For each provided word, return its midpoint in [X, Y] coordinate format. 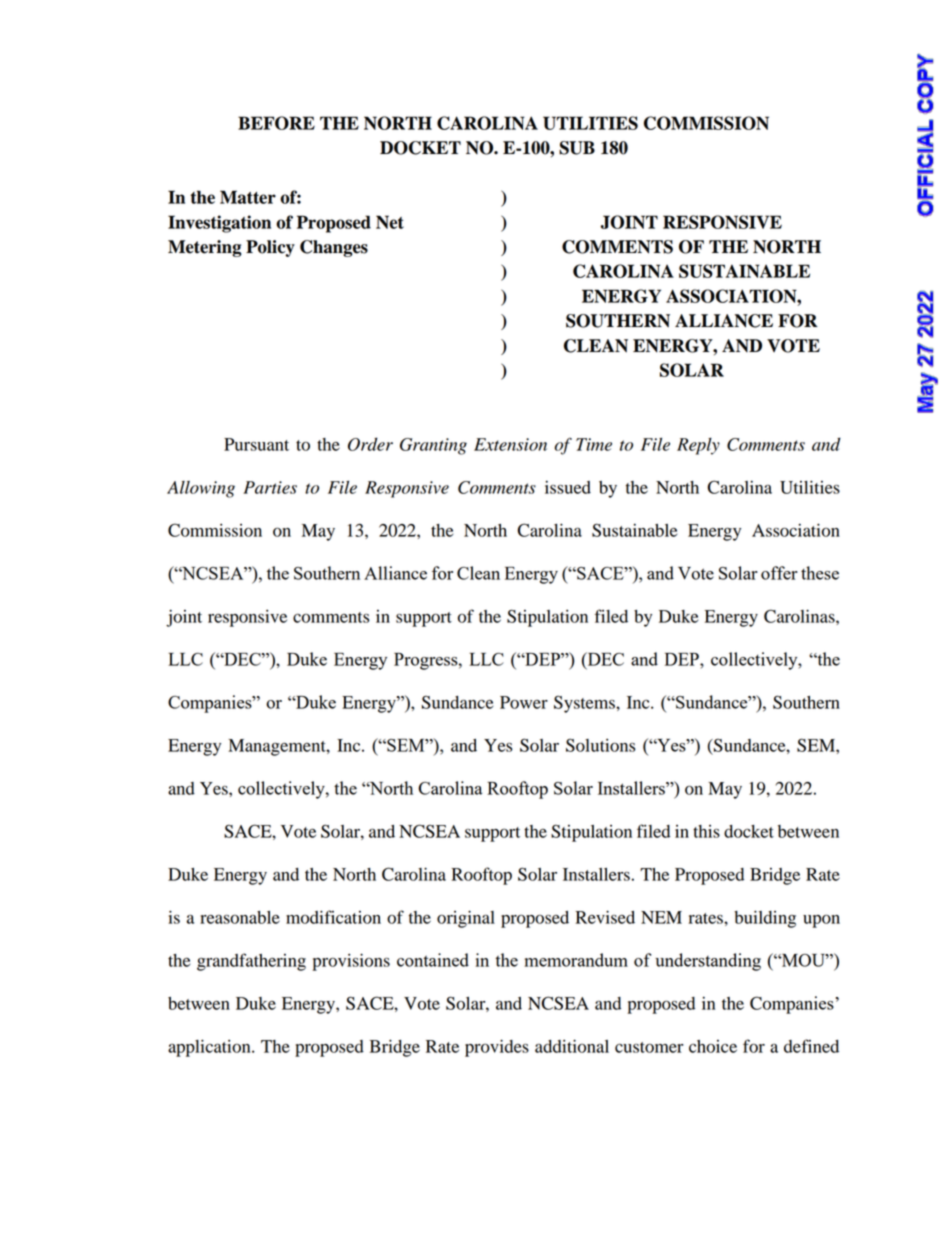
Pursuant [256, 444]
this [706, 831]
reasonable [240, 917]
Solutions [601, 745]
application [210, 1048]
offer [779, 573]
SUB [577, 148]
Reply [698, 446]
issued [568, 487]
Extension [510, 444]
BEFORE [276, 123]
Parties [270, 487]
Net [390, 222]
